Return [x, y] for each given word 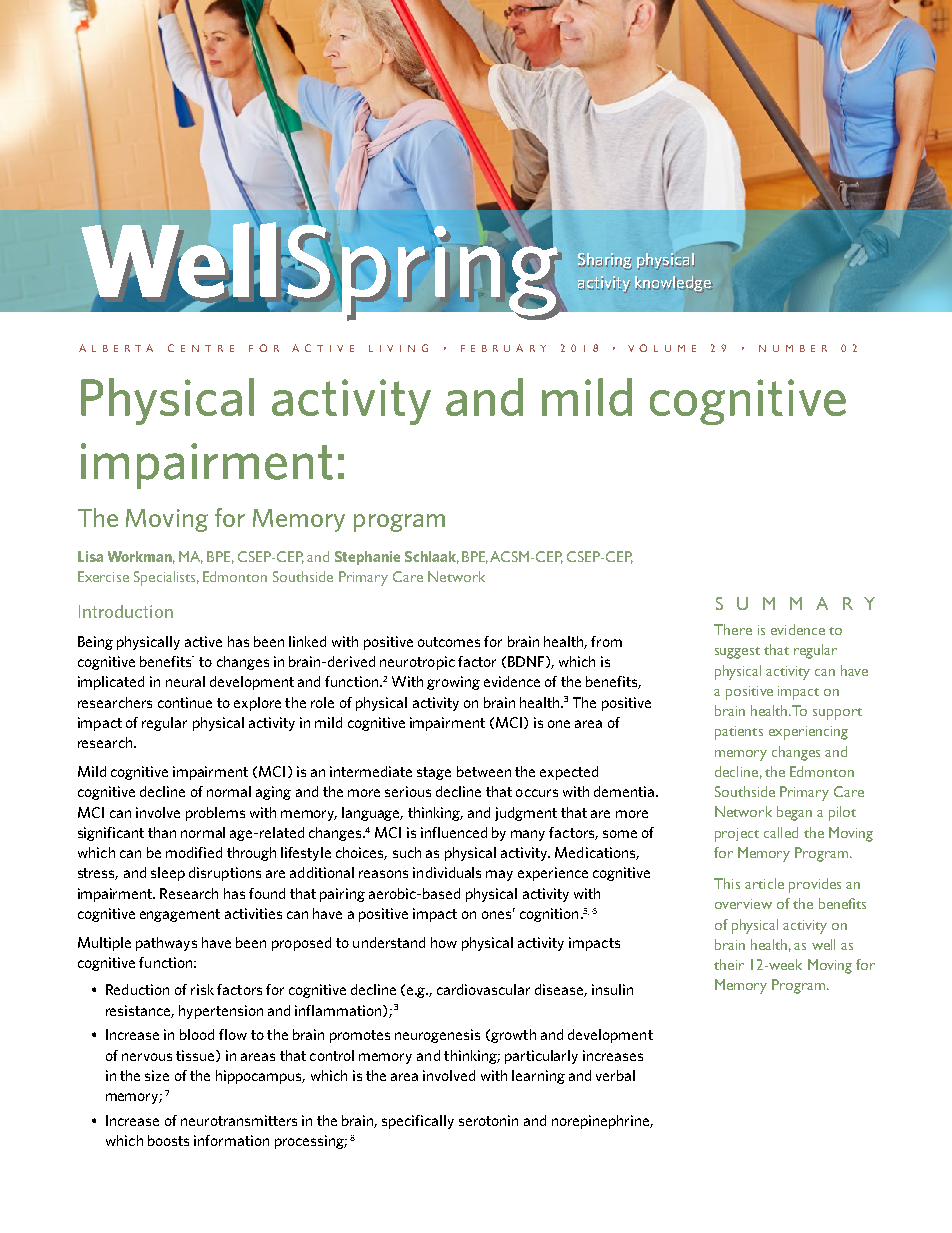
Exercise [103, 576]
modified [194, 852]
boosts [168, 1140]
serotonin [488, 1120]
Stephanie [367, 558]
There [733, 629]
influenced [454, 832]
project [737, 835]
